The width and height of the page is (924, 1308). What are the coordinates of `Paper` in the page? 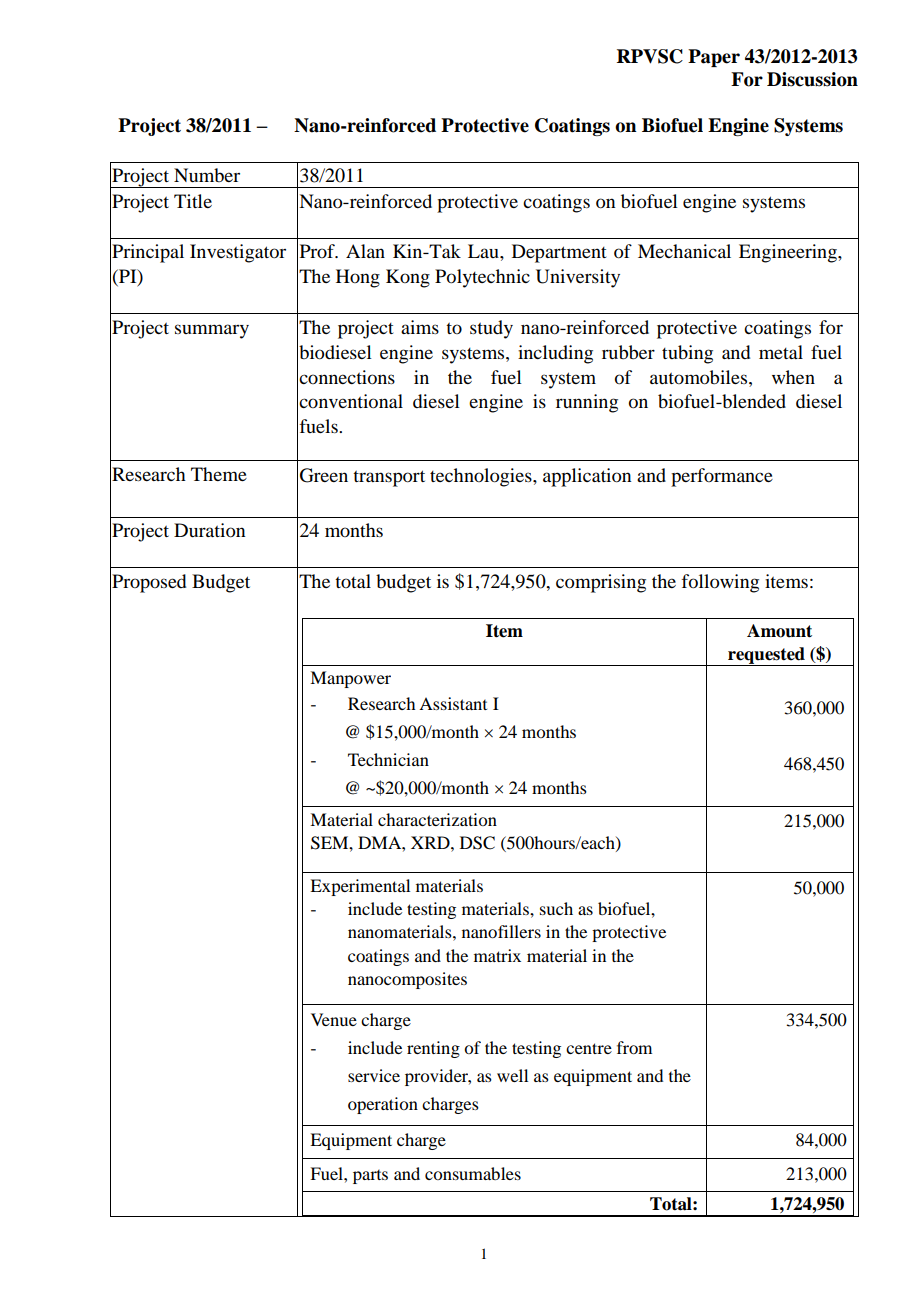 It's located at (714, 58).
